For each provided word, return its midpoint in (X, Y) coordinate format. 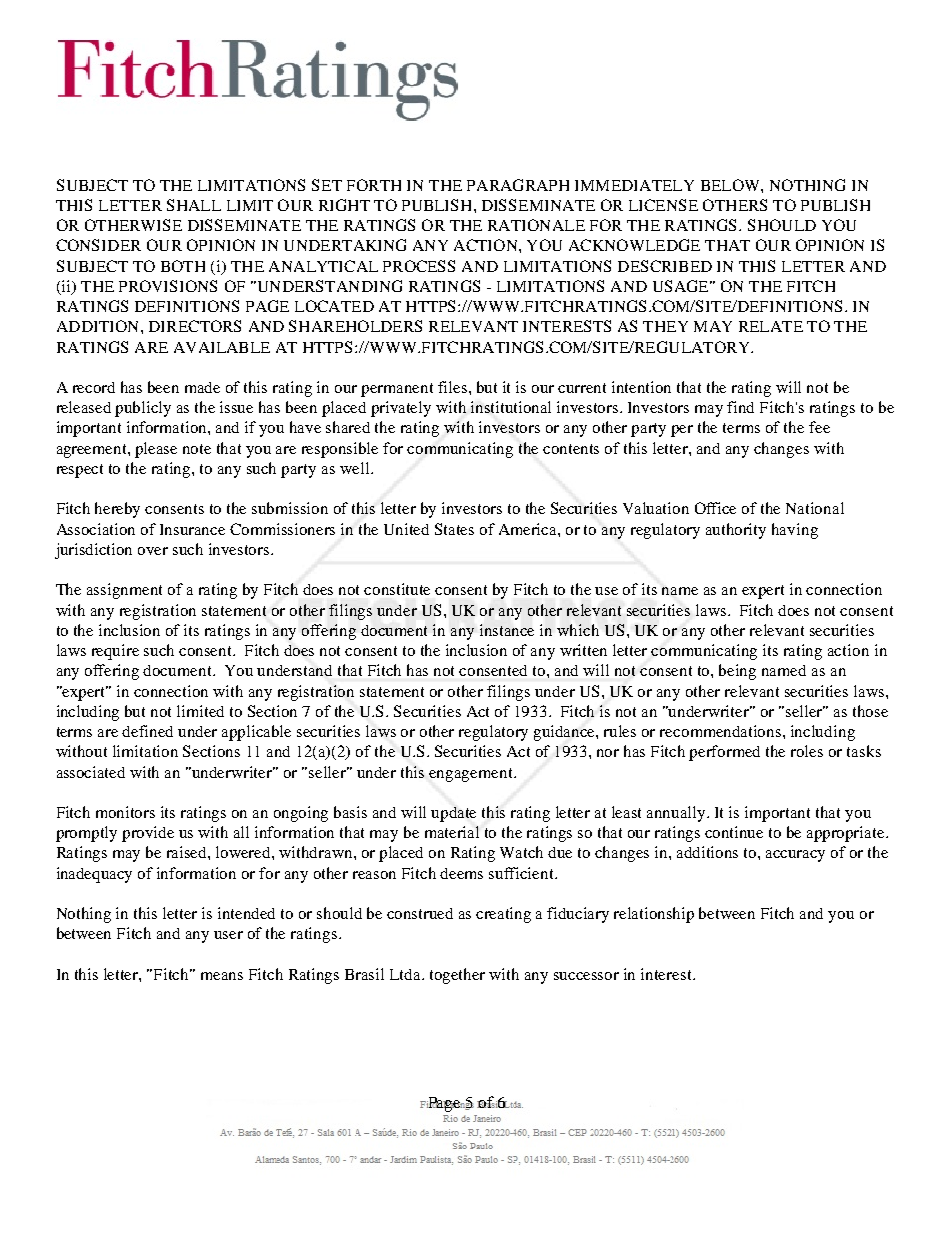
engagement (472, 775)
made (202, 387)
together (457, 976)
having (795, 531)
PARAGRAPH (518, 185)
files (454, 387)
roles (807, 751)
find (740, 407)
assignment (124, 591)
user (228, 935)
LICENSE (663, 205)
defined (147, 731)
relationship (654, 915)
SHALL (194, 205)
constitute (397, 589)
